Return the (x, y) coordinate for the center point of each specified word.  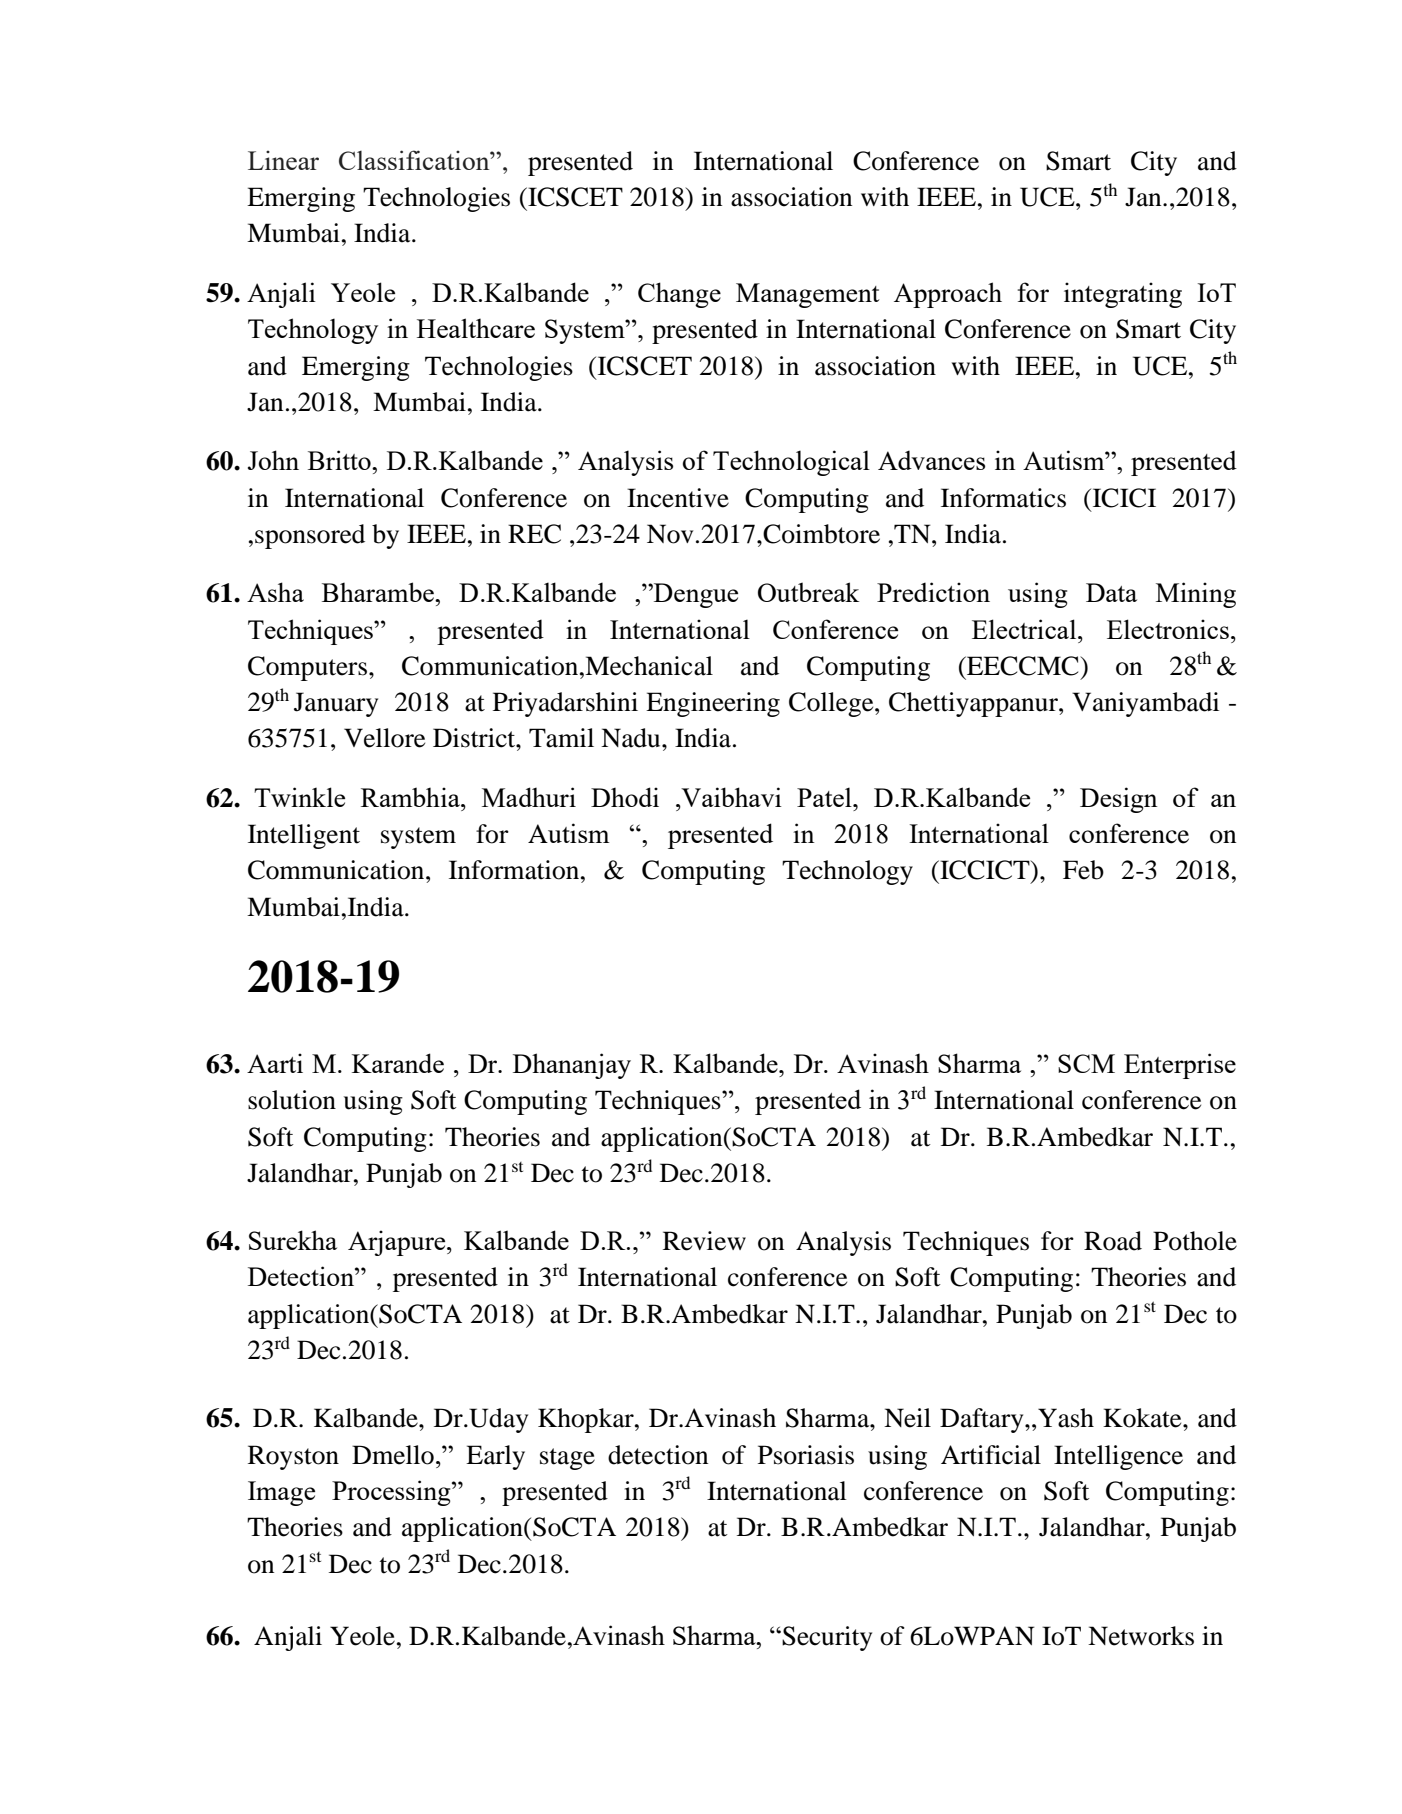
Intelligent (304, 836)
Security (826, 1638)
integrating (1123, 295)
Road (1113, 1241)
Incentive (678, 498)
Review (704, 1241)
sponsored (310, 536)
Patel (825, 797)
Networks (1141, 1636)
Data (1111, 592)
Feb (1083, 870)
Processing (392, 1493)
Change (679, 295)
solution (292, 1100)
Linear (283, 160)
